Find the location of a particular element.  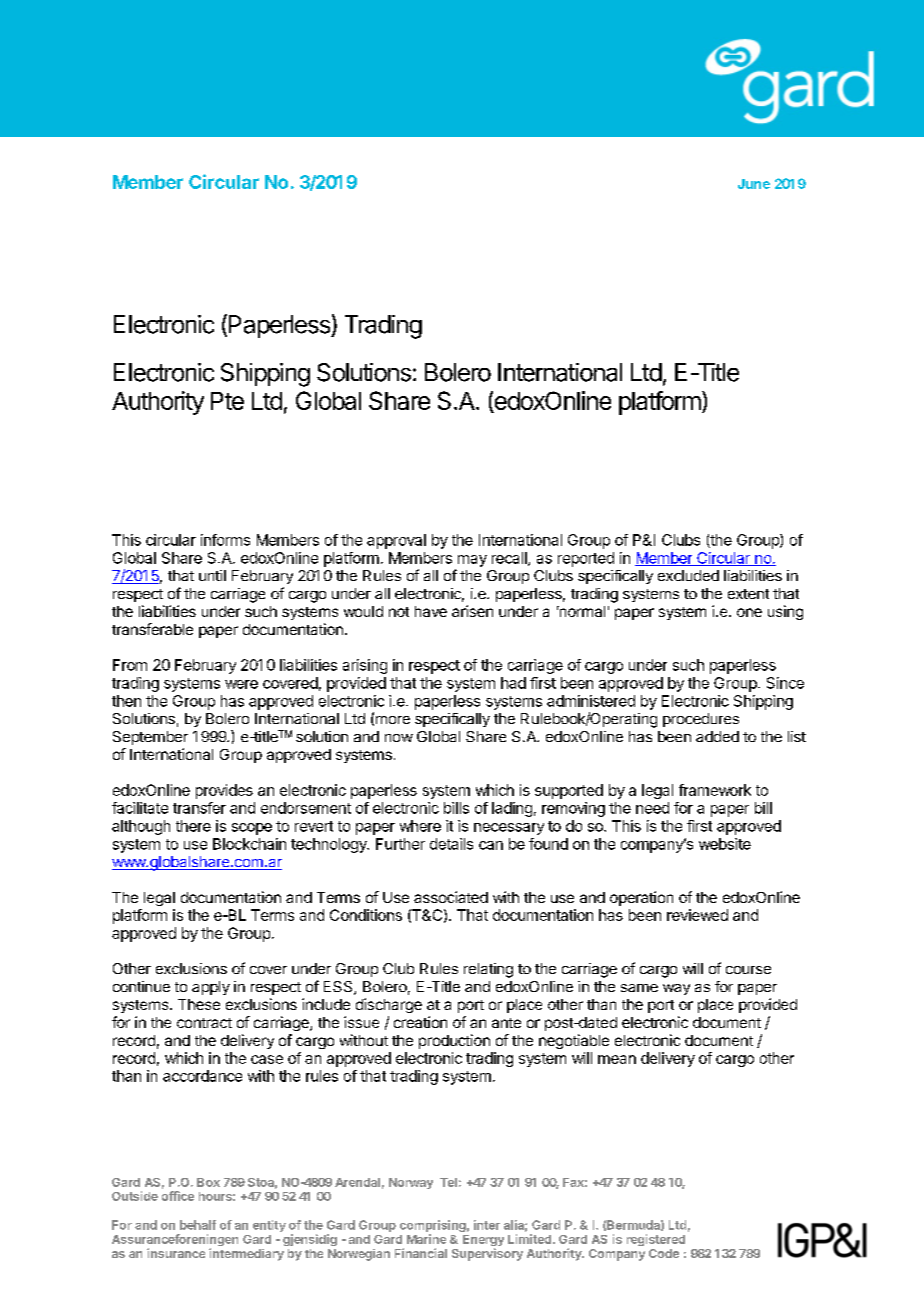

associated is located at coordinates (451, 897).
